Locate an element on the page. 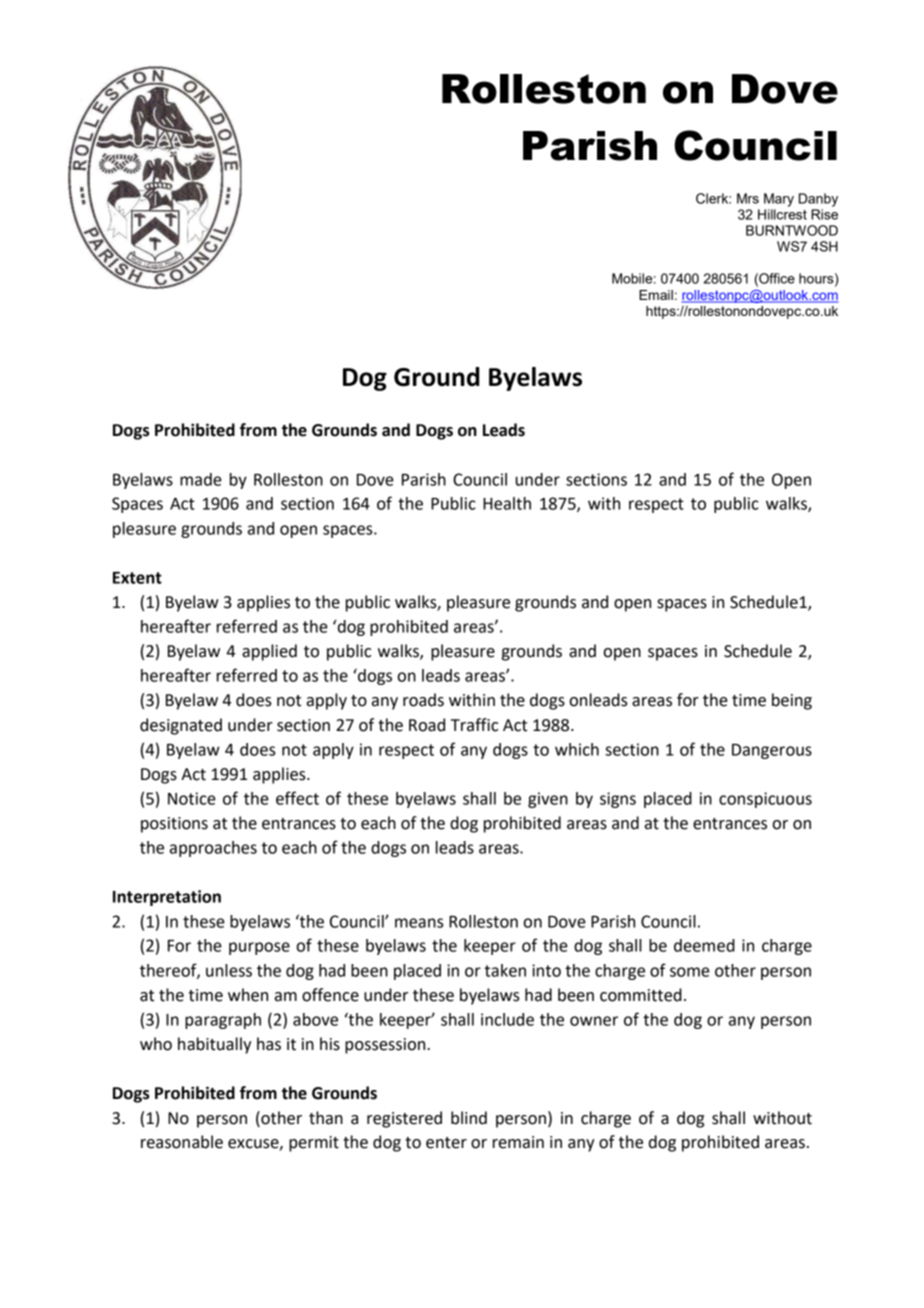 This image has height=1308, width=924. being is located at coordinates (792, 701).
